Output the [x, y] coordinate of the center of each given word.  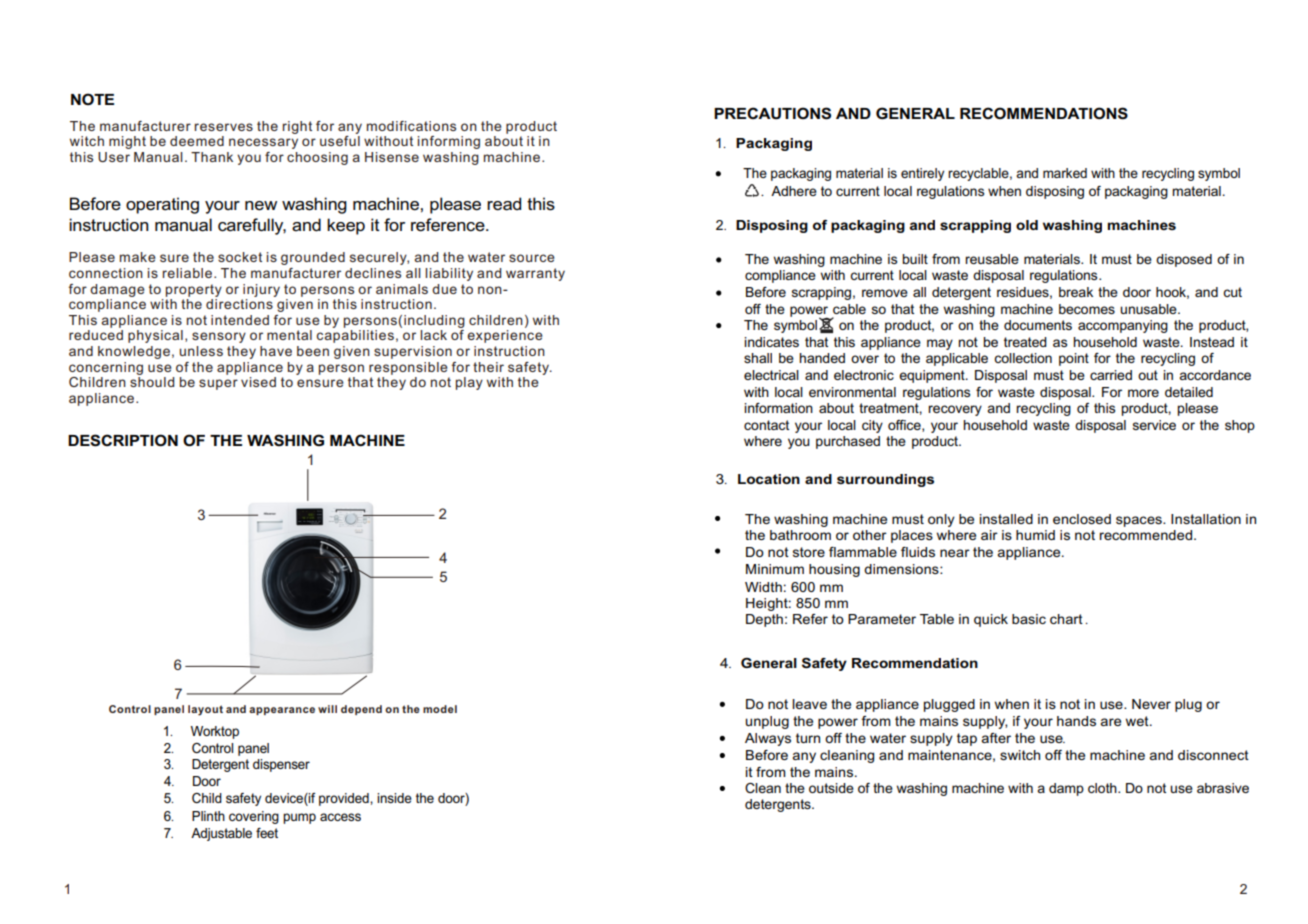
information [778, 408]
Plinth [208, 816]
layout [205, 710]
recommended [1146, 535]
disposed [1184, 260]
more [1143, 393]
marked [1065, 173]
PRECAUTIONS [772, 113]
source [532, 258]
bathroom [800, 535]
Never [1151, 704]
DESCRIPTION [123, 440]
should [152, 382]
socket [240, 257]
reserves [224, 127]
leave [809, 704]
